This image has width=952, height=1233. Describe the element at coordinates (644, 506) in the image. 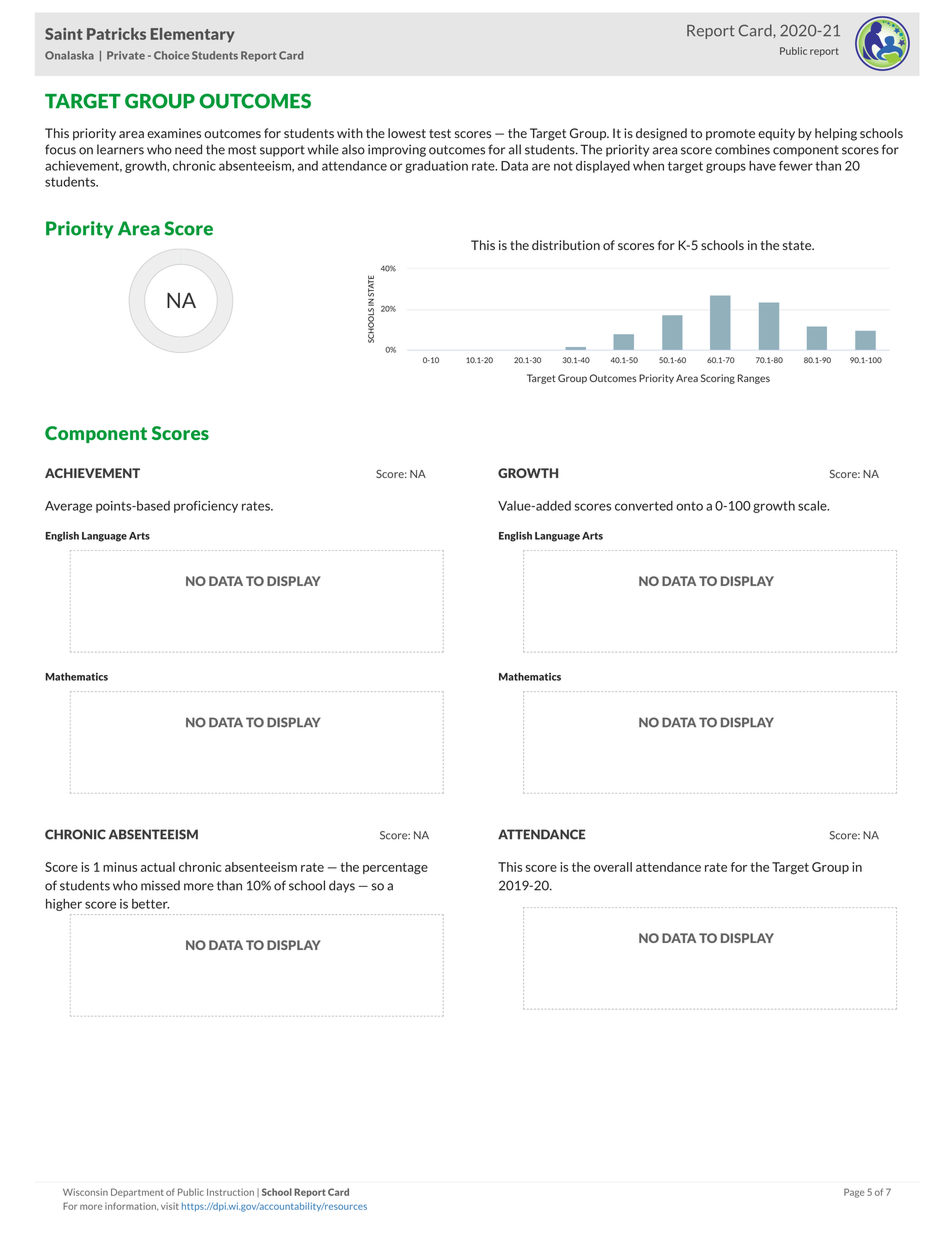

I see `converted` at that location.
